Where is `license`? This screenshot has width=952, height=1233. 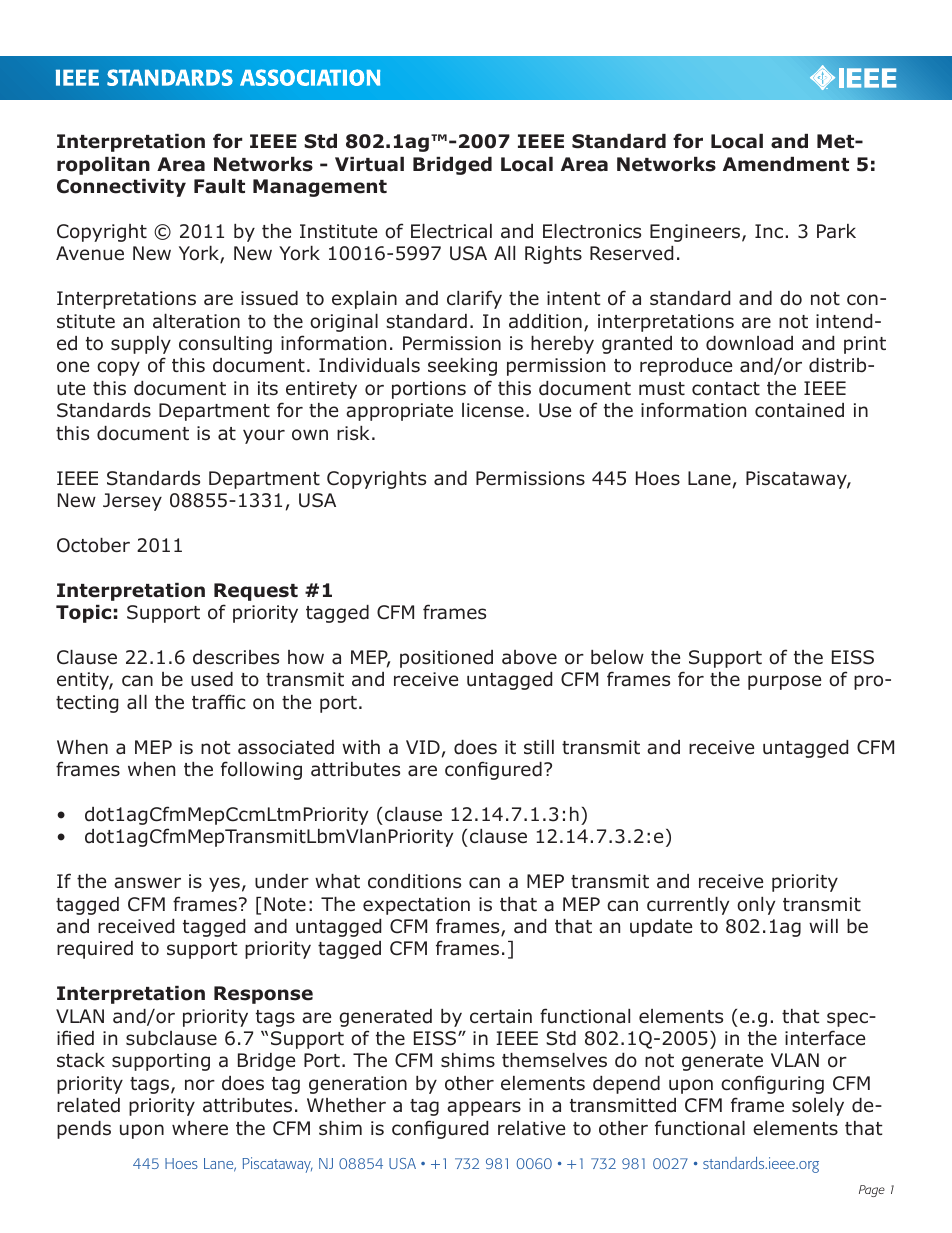 license is located at coordinates (493, 410).
